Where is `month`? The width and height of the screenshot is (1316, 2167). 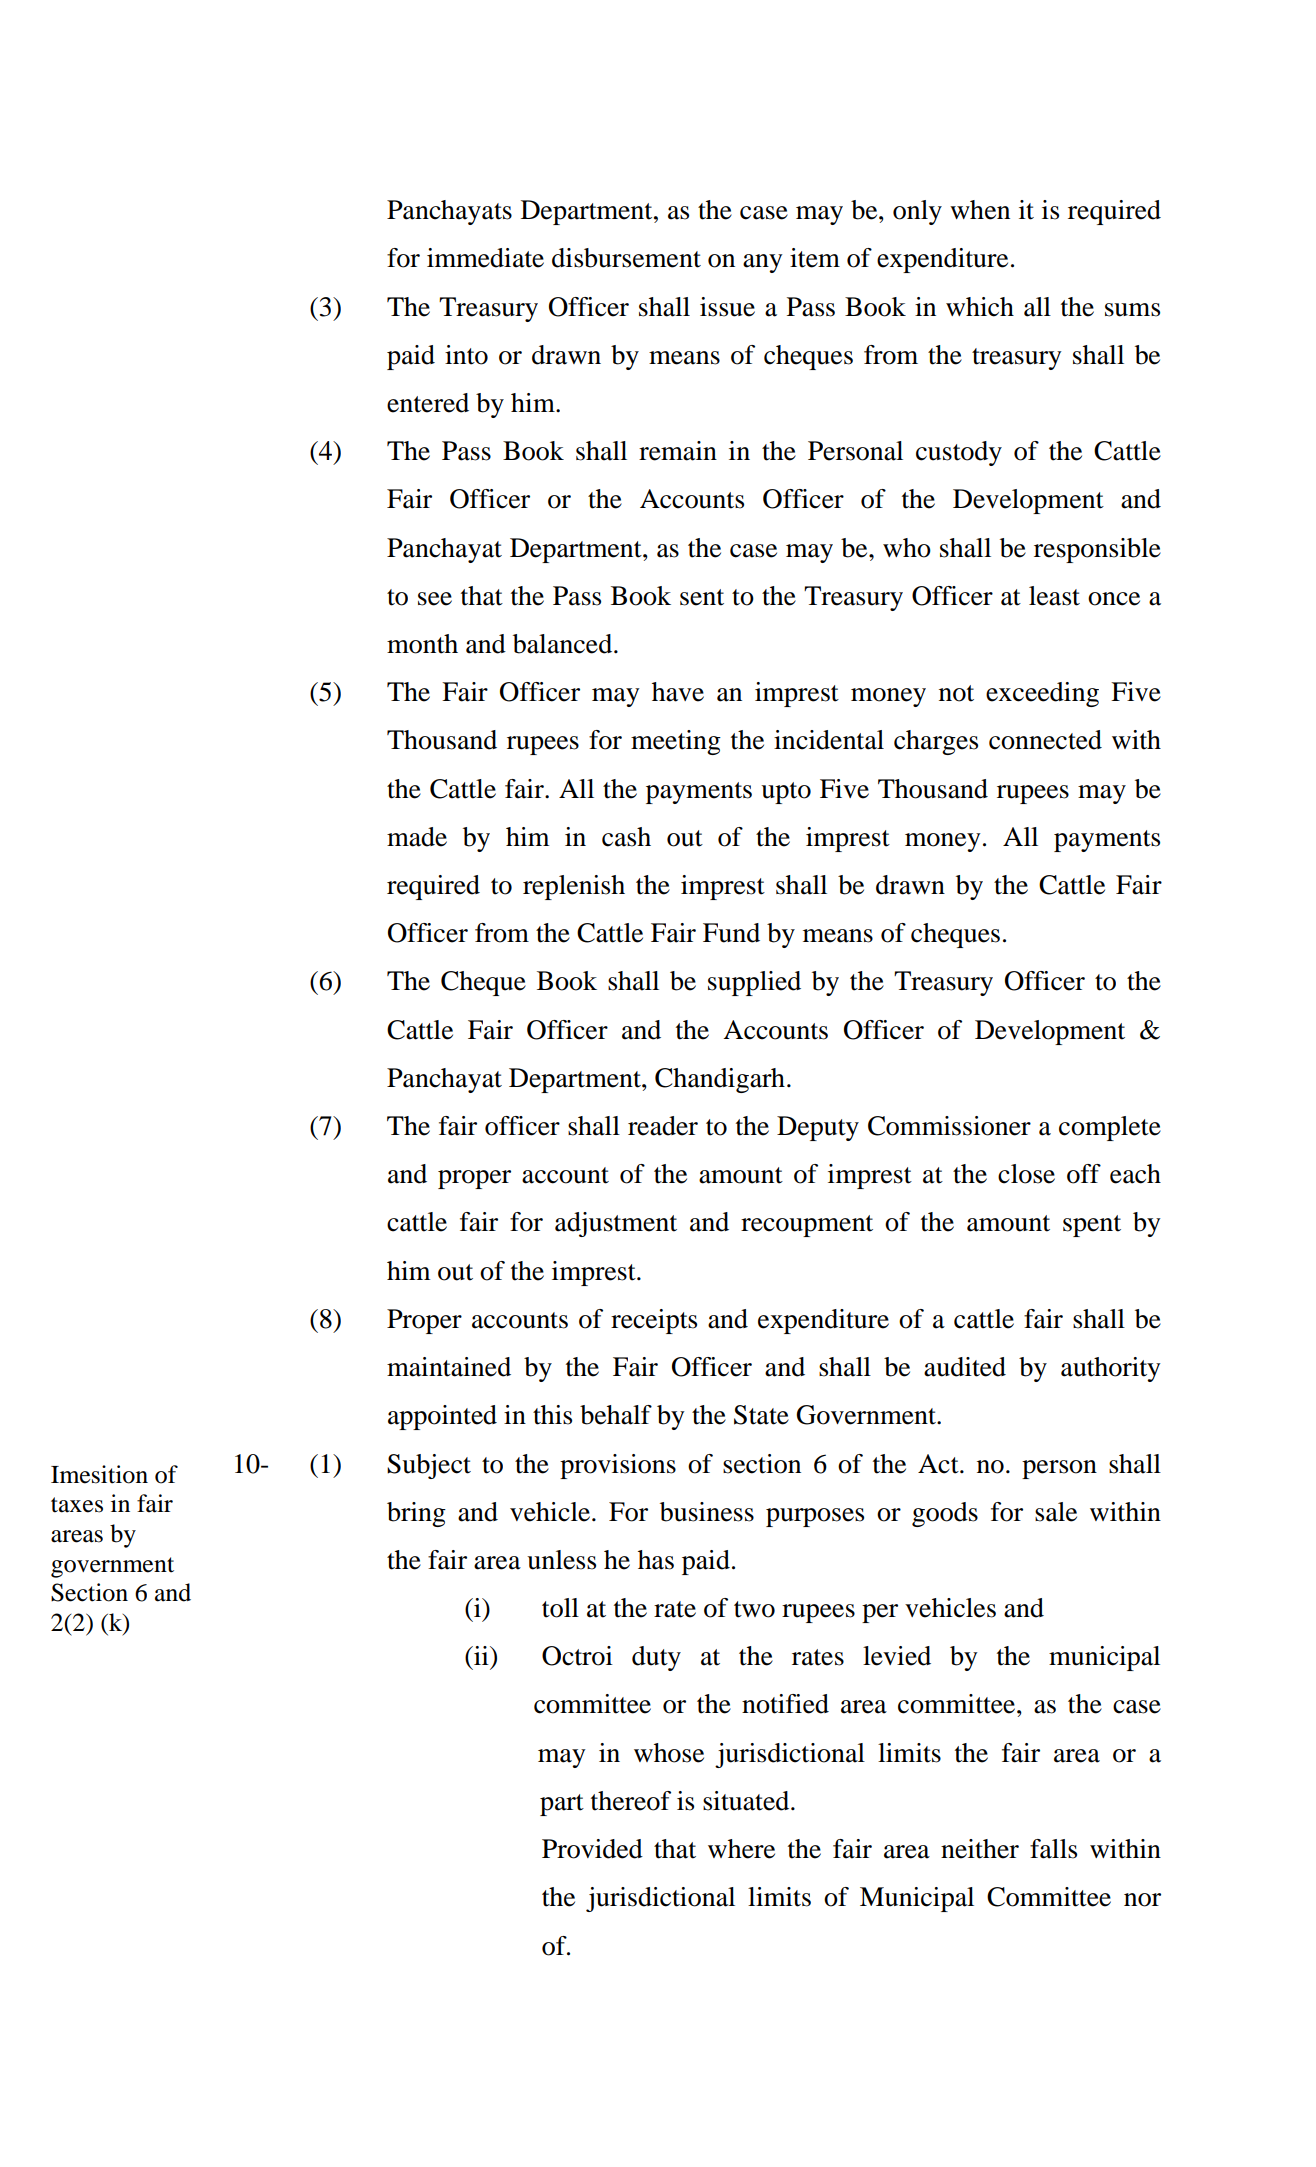
month is located at coordinates (422, 644).
